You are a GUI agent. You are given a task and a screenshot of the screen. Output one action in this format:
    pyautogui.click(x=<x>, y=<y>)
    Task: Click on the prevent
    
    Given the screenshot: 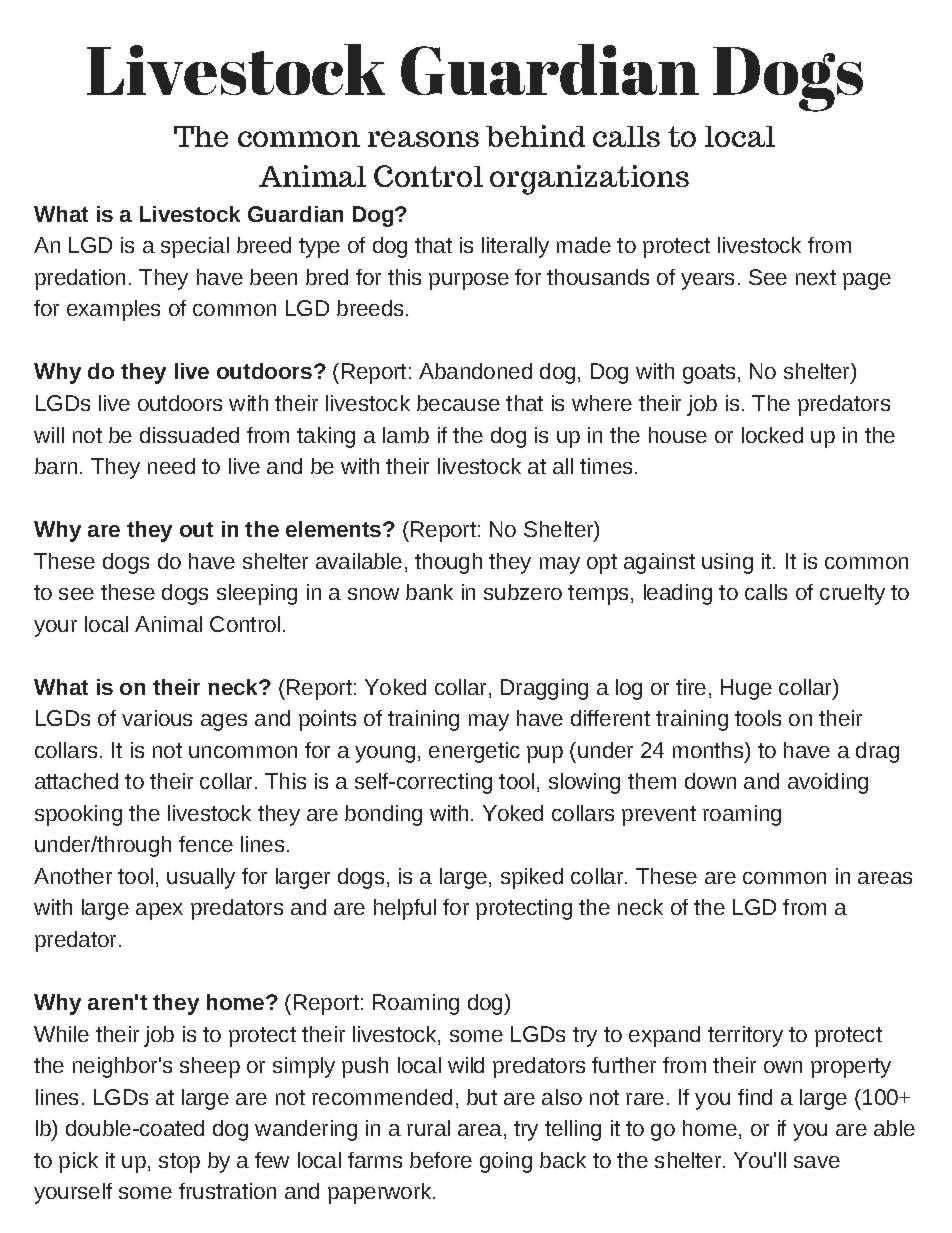 What is the action you would take?
    pyautogui.click(x=659, y=816)
